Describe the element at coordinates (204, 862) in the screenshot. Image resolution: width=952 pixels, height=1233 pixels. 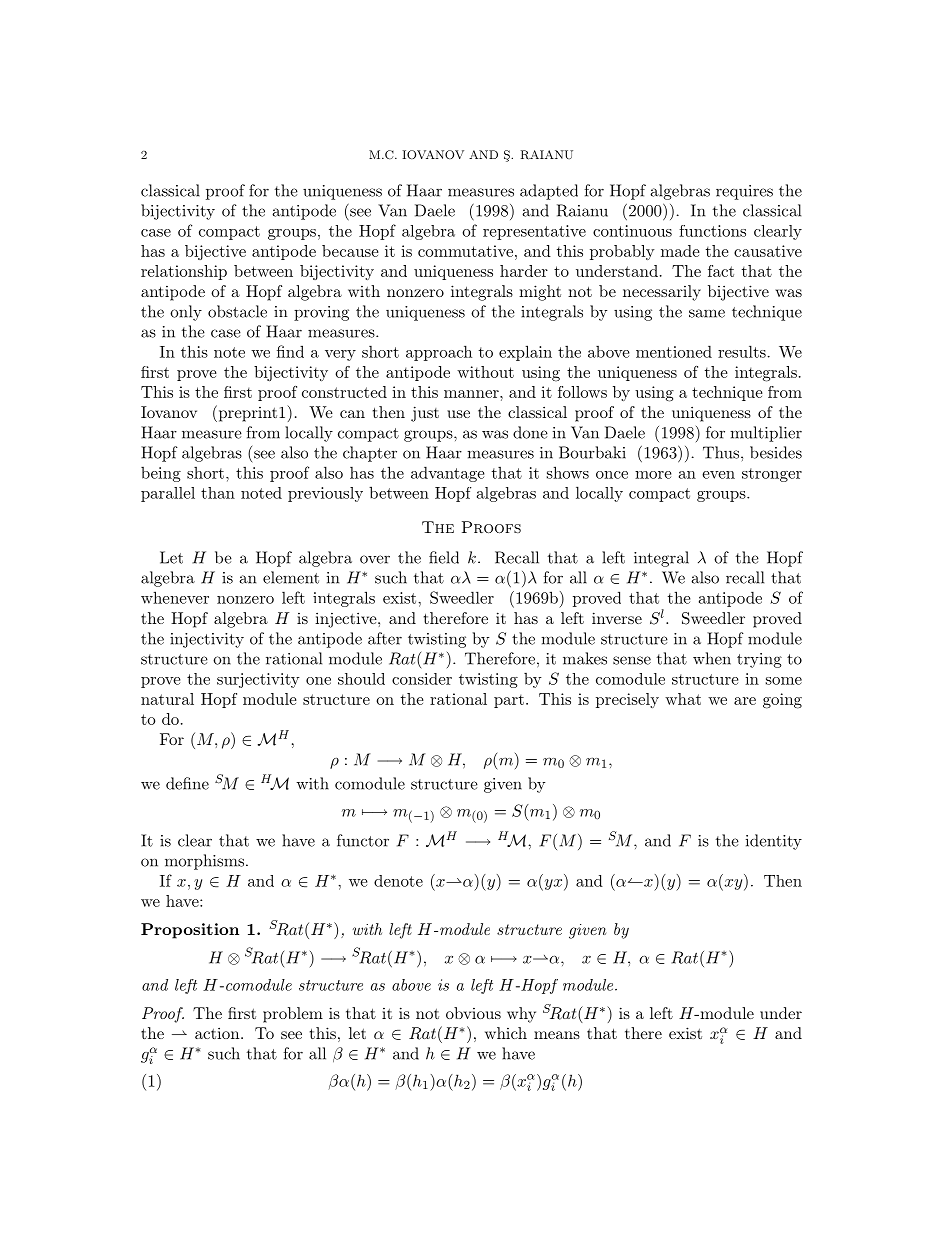
I see `morphisms` at that location.
